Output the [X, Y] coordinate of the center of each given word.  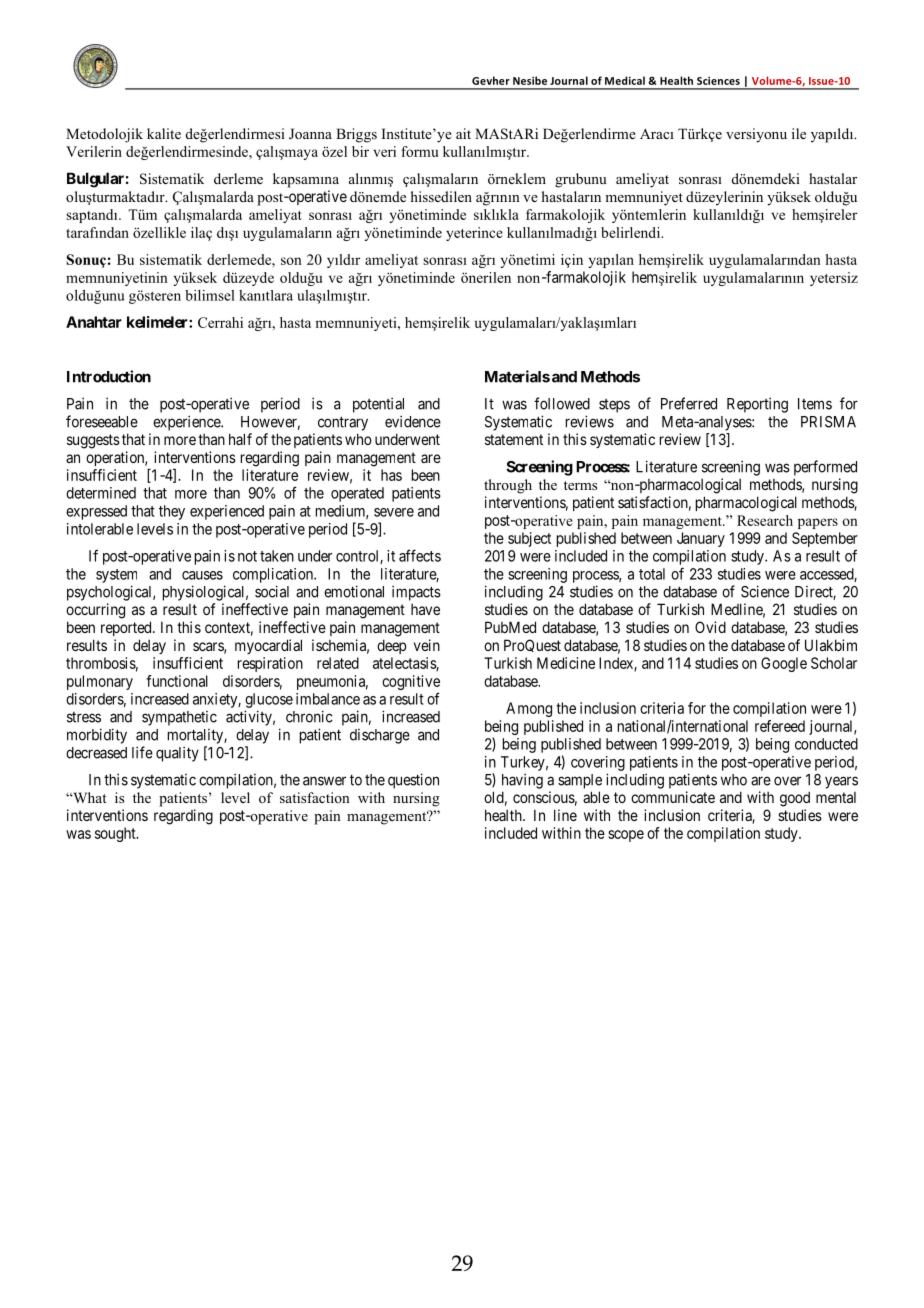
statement [514, 439]
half [240, 439]
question [413, 781]
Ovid [710, 627]
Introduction [109, 376]
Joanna [310, 134]
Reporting [757, 405]
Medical [625, 80]
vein [427, 645]
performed [825, 468]
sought [116, 834]
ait [463, 133]
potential [378, 405]
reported [127, 628]
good [795, 799]
